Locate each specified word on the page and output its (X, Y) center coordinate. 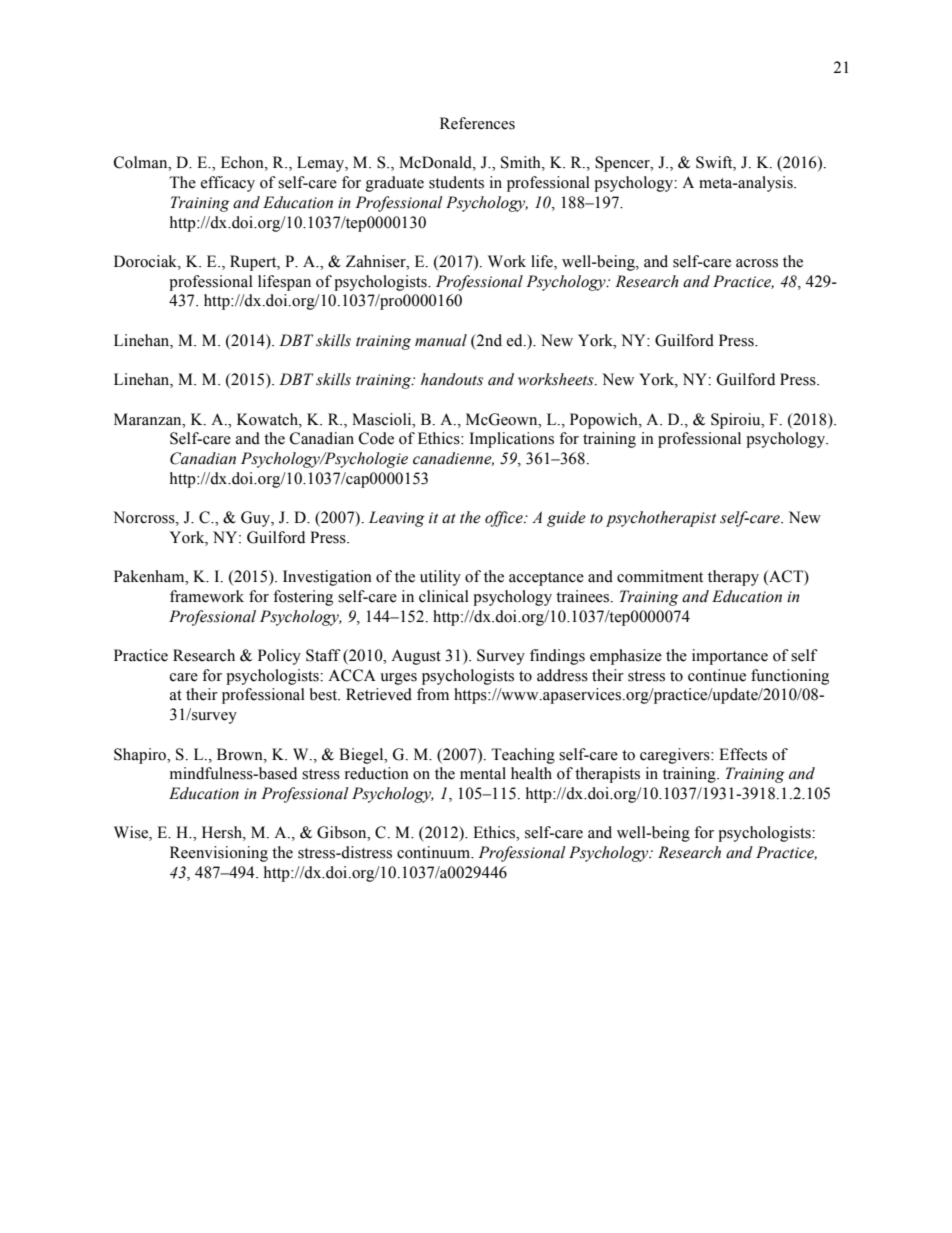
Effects (743, 754)
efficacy (228, 184)
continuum (434, 852)
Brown (241, 754)
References (477, 123)
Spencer (623, 164)
